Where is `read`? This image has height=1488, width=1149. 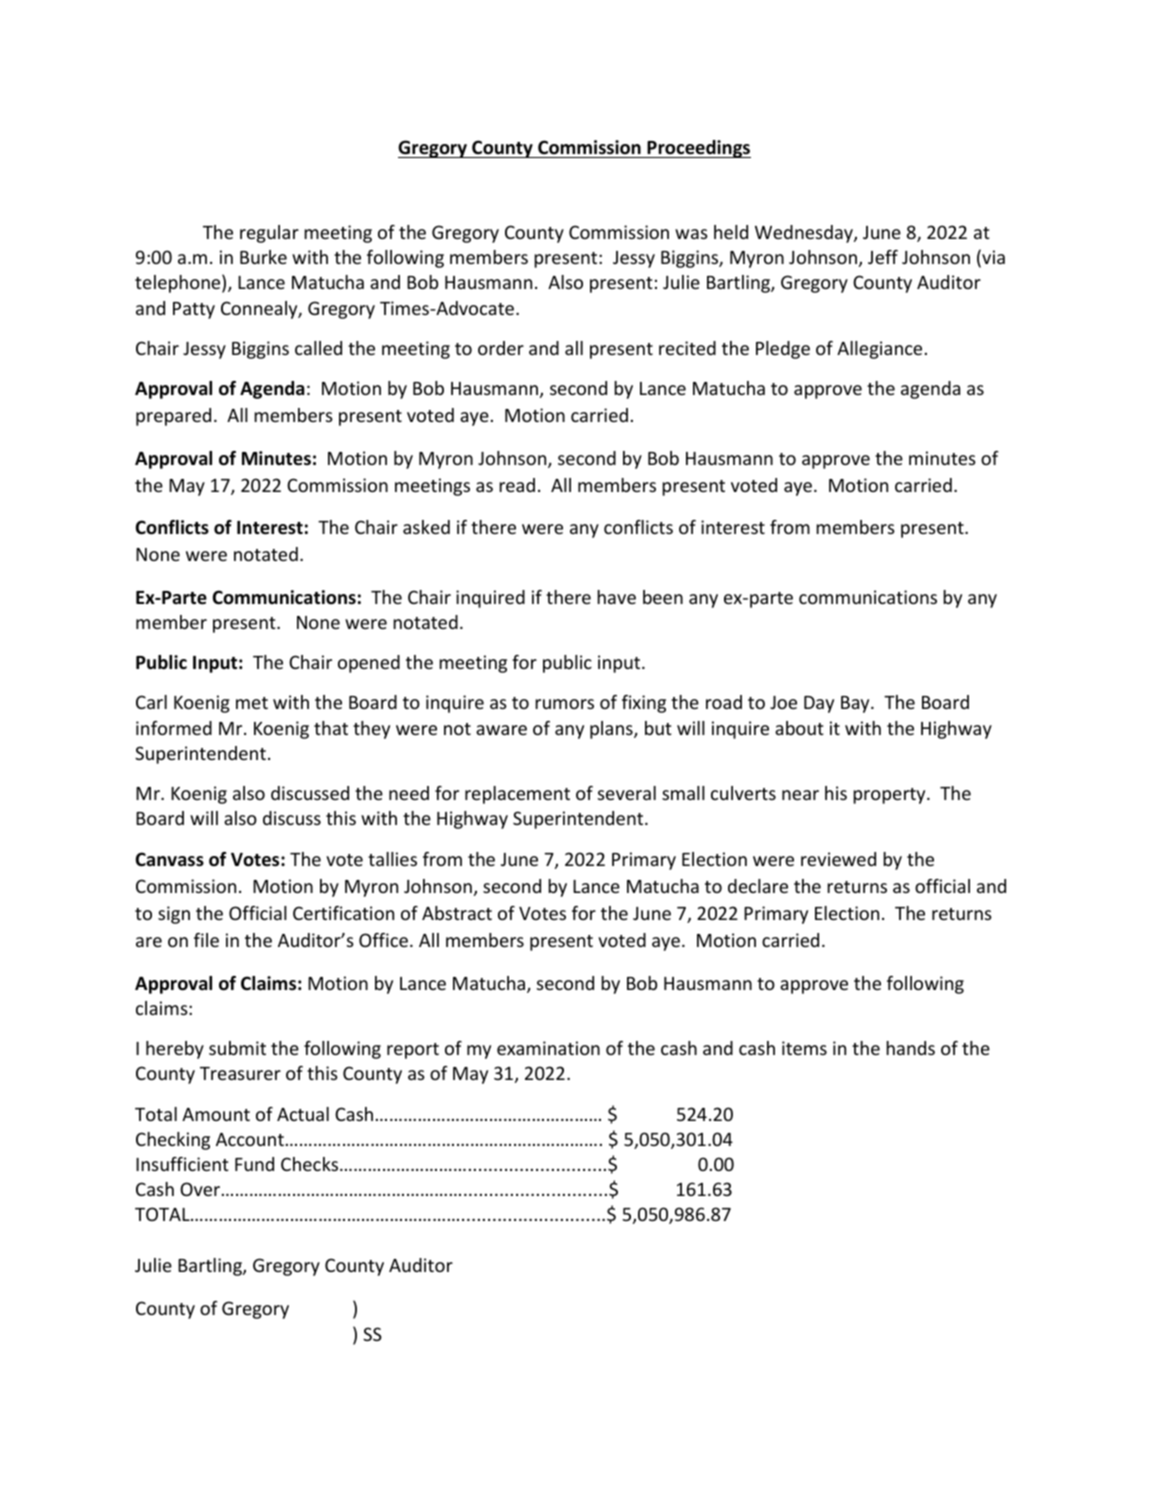
read is located at coordinates (517, 485).
